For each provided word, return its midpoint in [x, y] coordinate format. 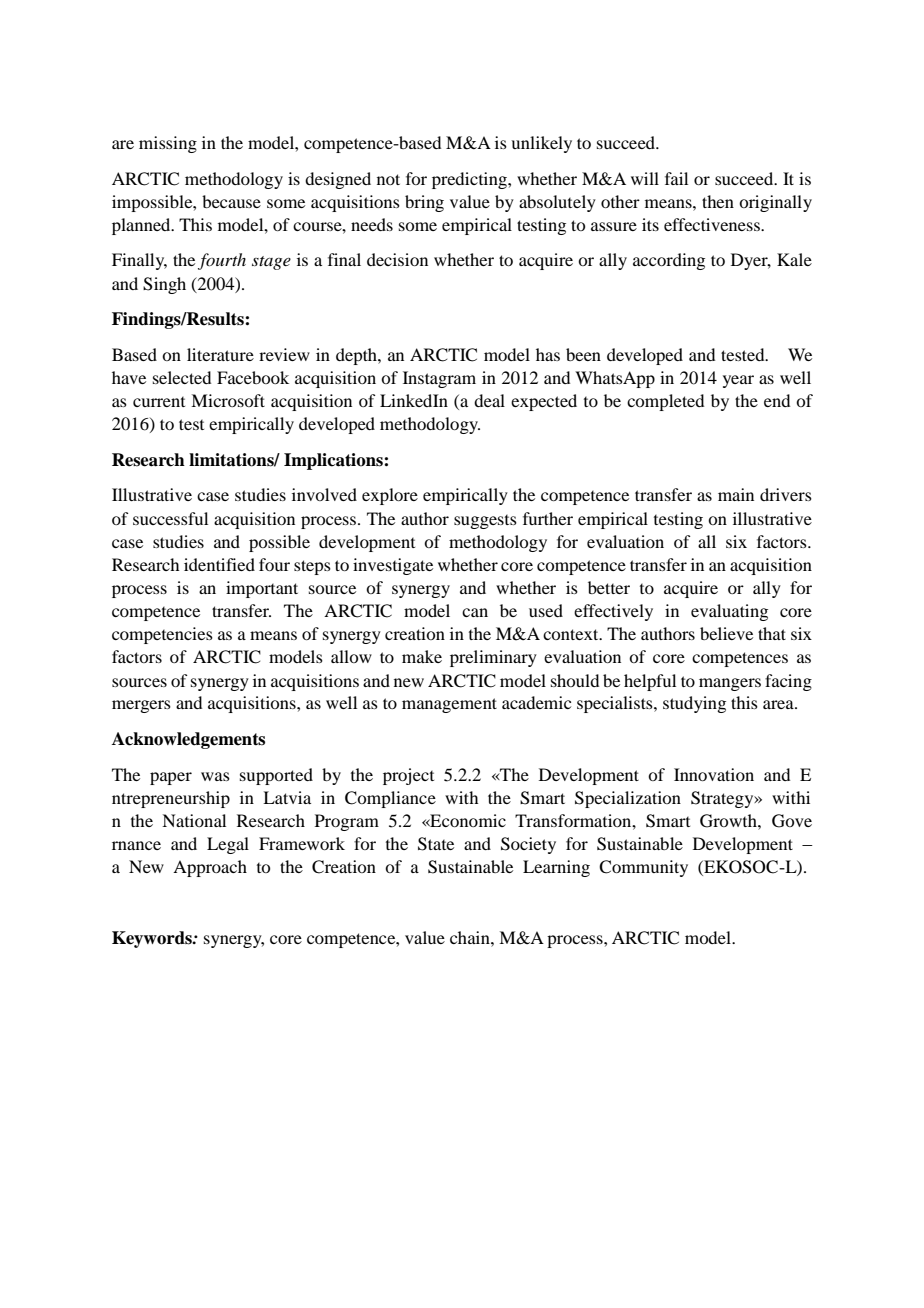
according [669, 261]
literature [220, 354]
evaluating [729, 612]
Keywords [153, 939]
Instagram [439, 379]
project [408, 776]
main [736, 494]
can [475, 612]
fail [676, 178]
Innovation [714, 774]
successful [170, 518]
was [215, 776]
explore [390, 496]
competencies [162, 635]
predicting [470, 180]
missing [168, 144]
